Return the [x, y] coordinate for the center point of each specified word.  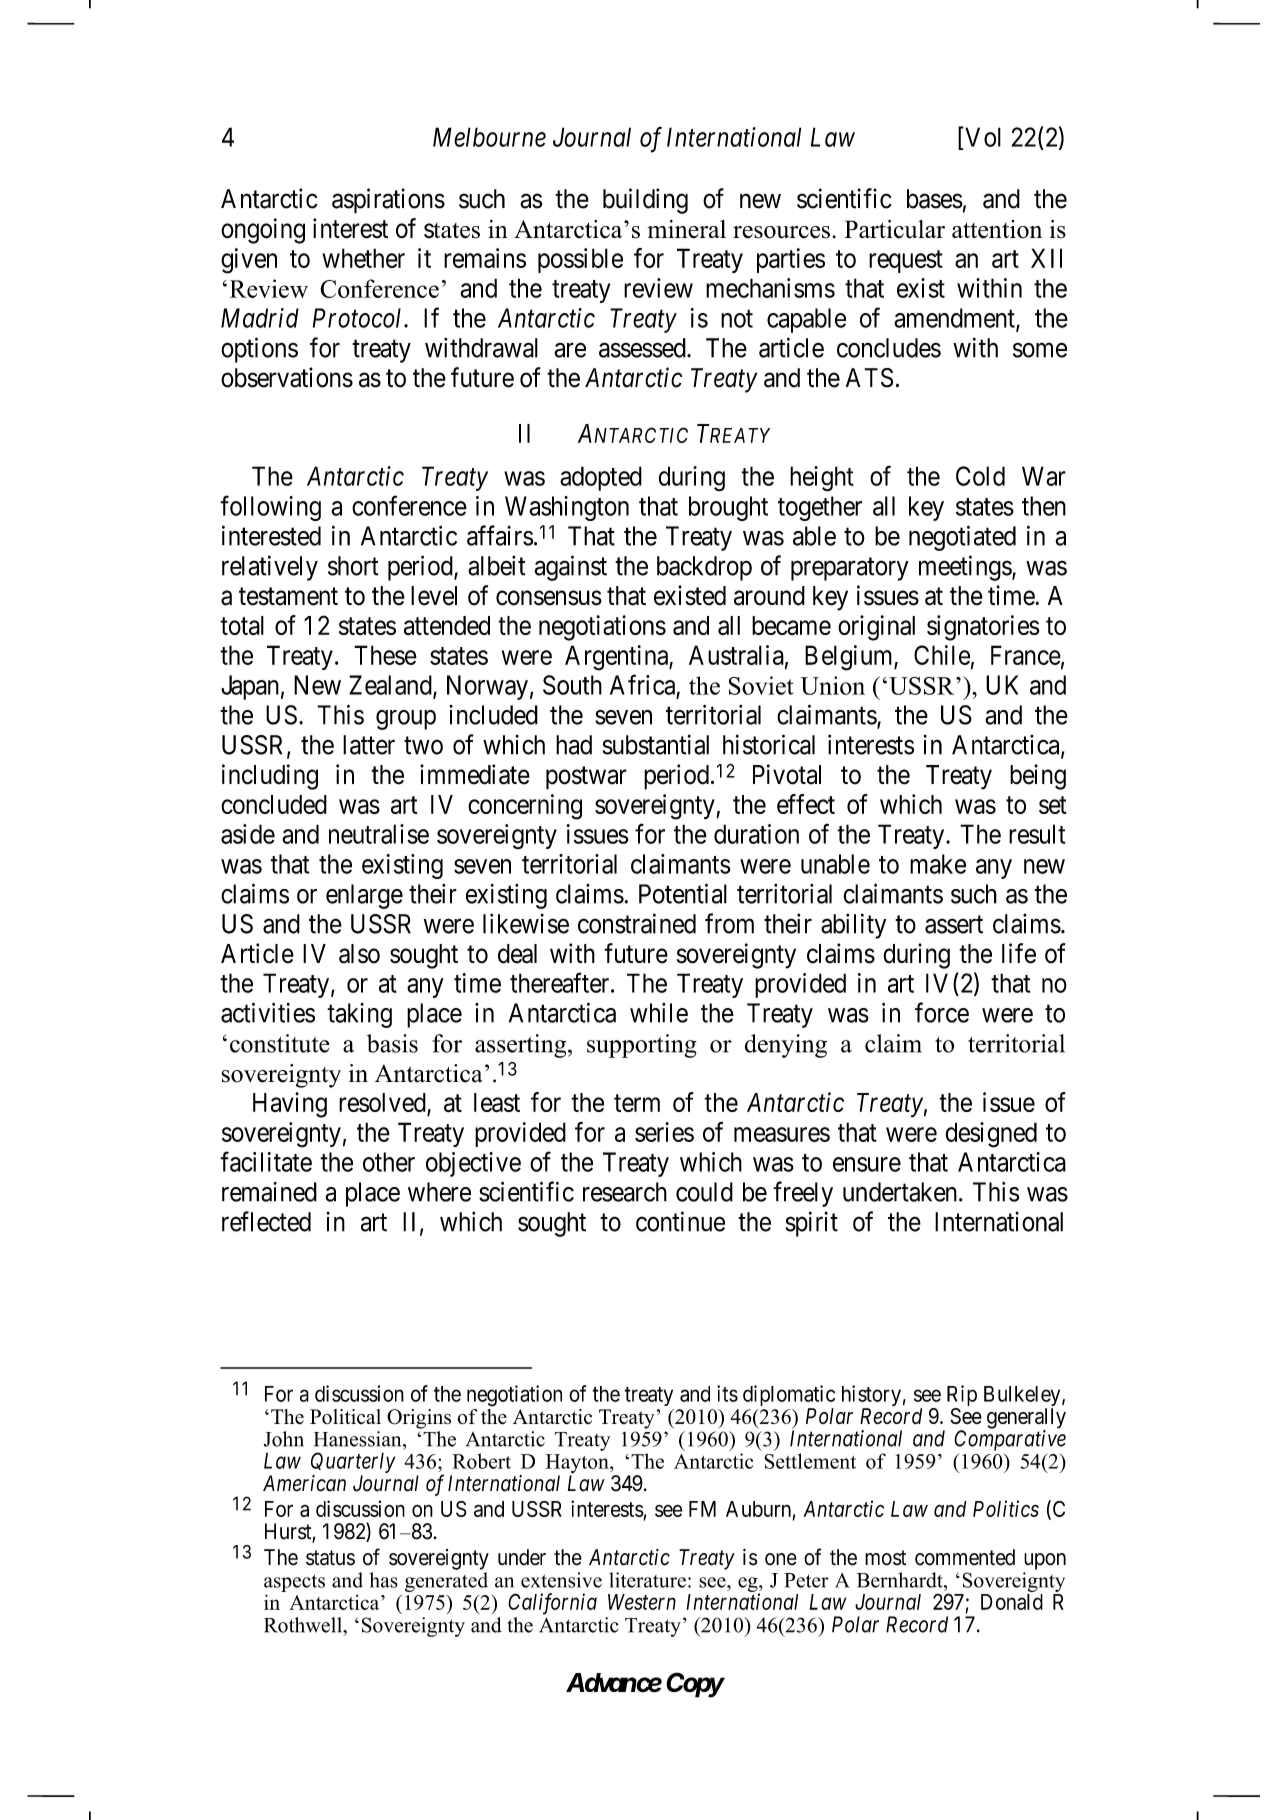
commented [965, 1557]
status [330, 1558]
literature [647, 1580]
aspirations [388, 201]
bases [935, 199]
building [645, 201]
